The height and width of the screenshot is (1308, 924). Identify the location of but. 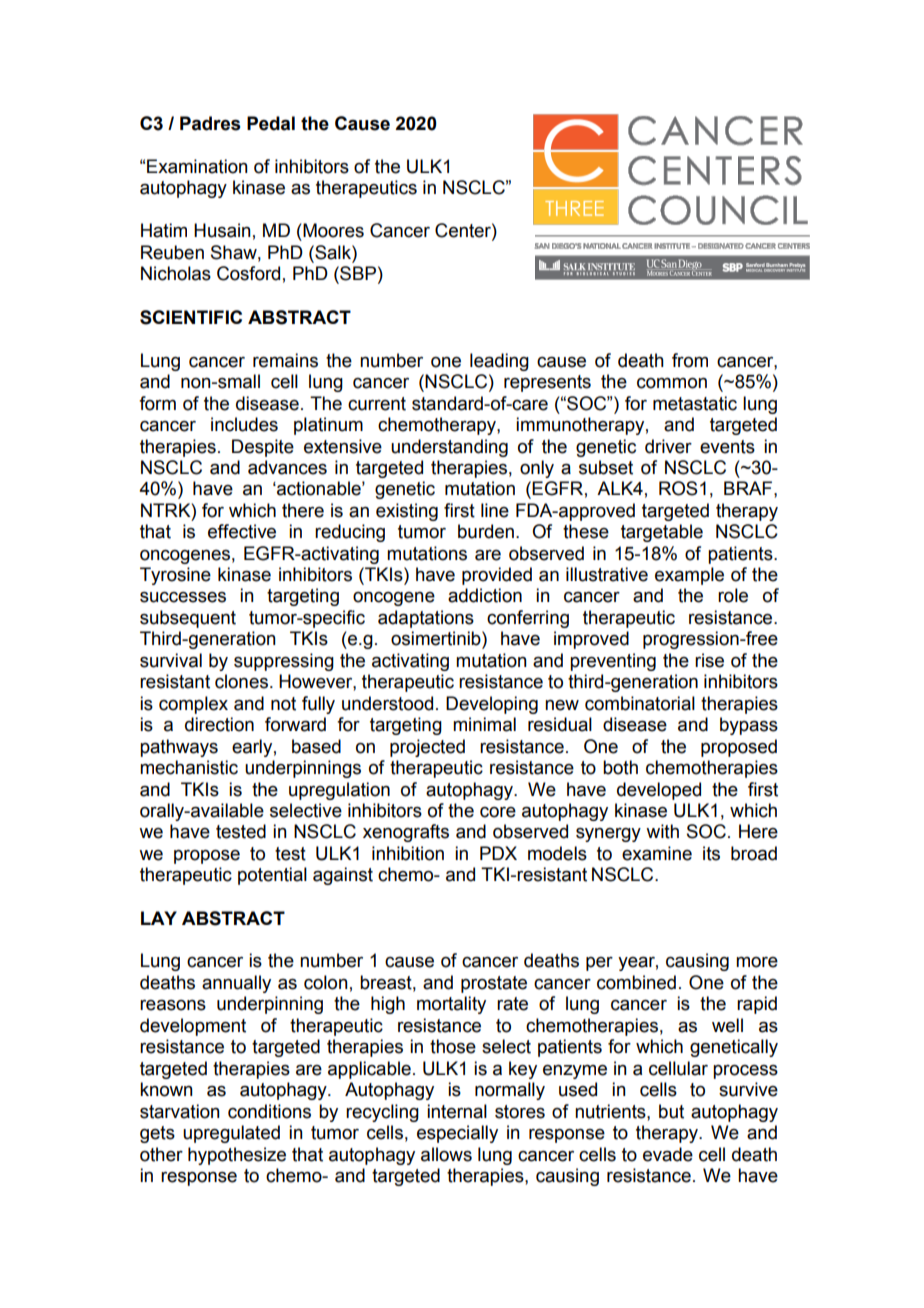
(671, 1111).
